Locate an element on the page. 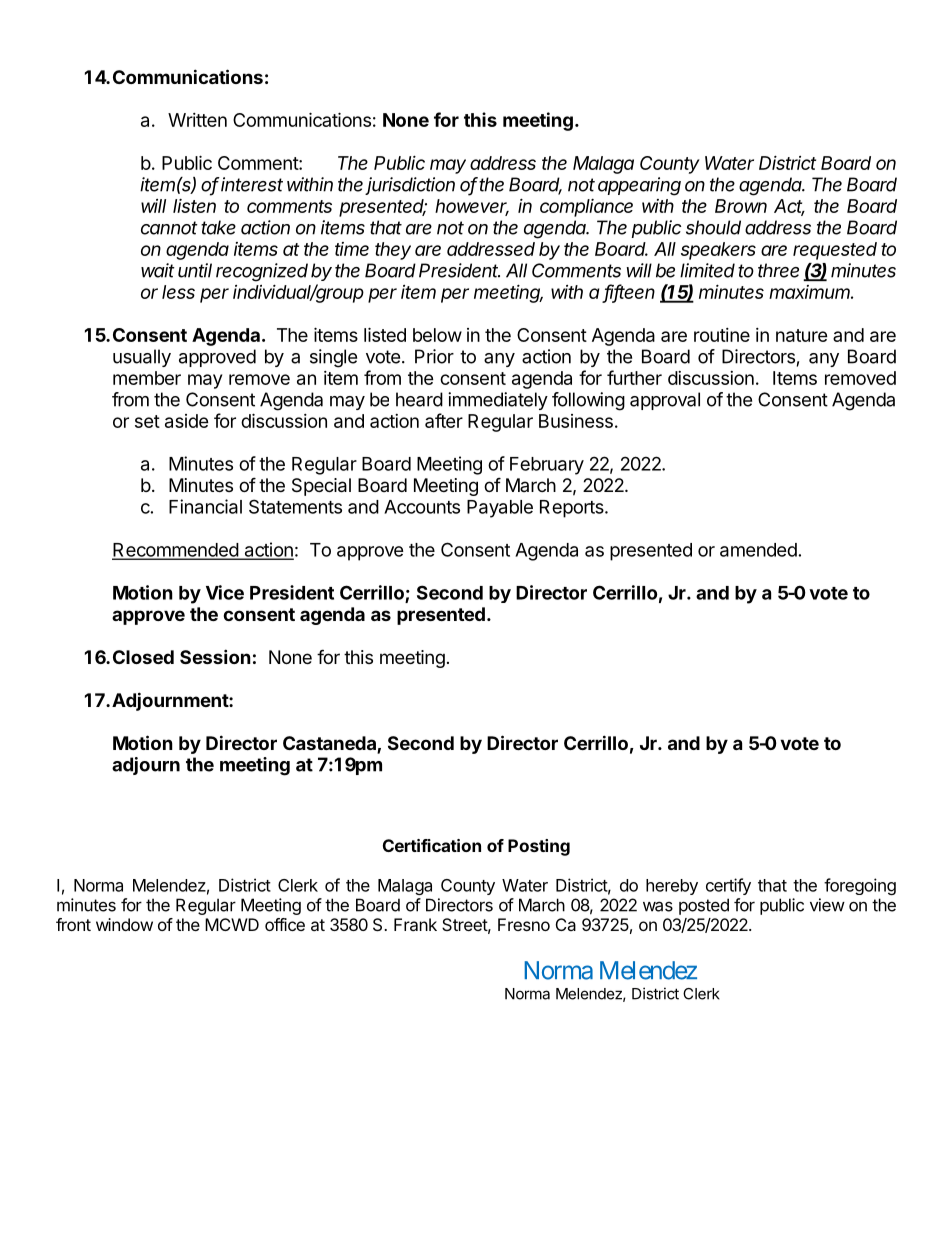 The image size is (952, 1233). less is located at coordinates (178, 292).
